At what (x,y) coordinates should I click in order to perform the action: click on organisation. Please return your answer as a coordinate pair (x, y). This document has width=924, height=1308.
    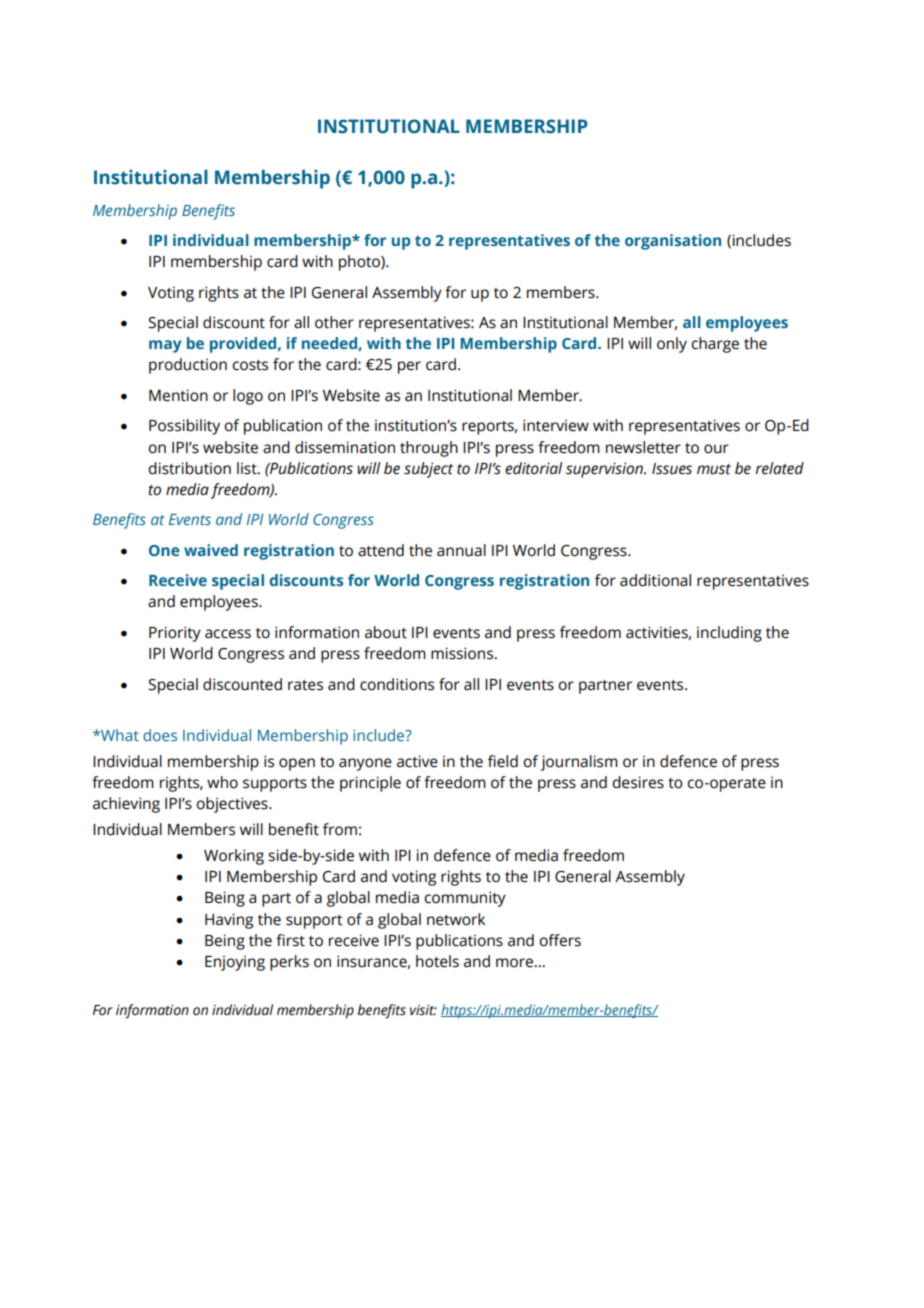
    Looking at the image, I should click on (673, 242).
